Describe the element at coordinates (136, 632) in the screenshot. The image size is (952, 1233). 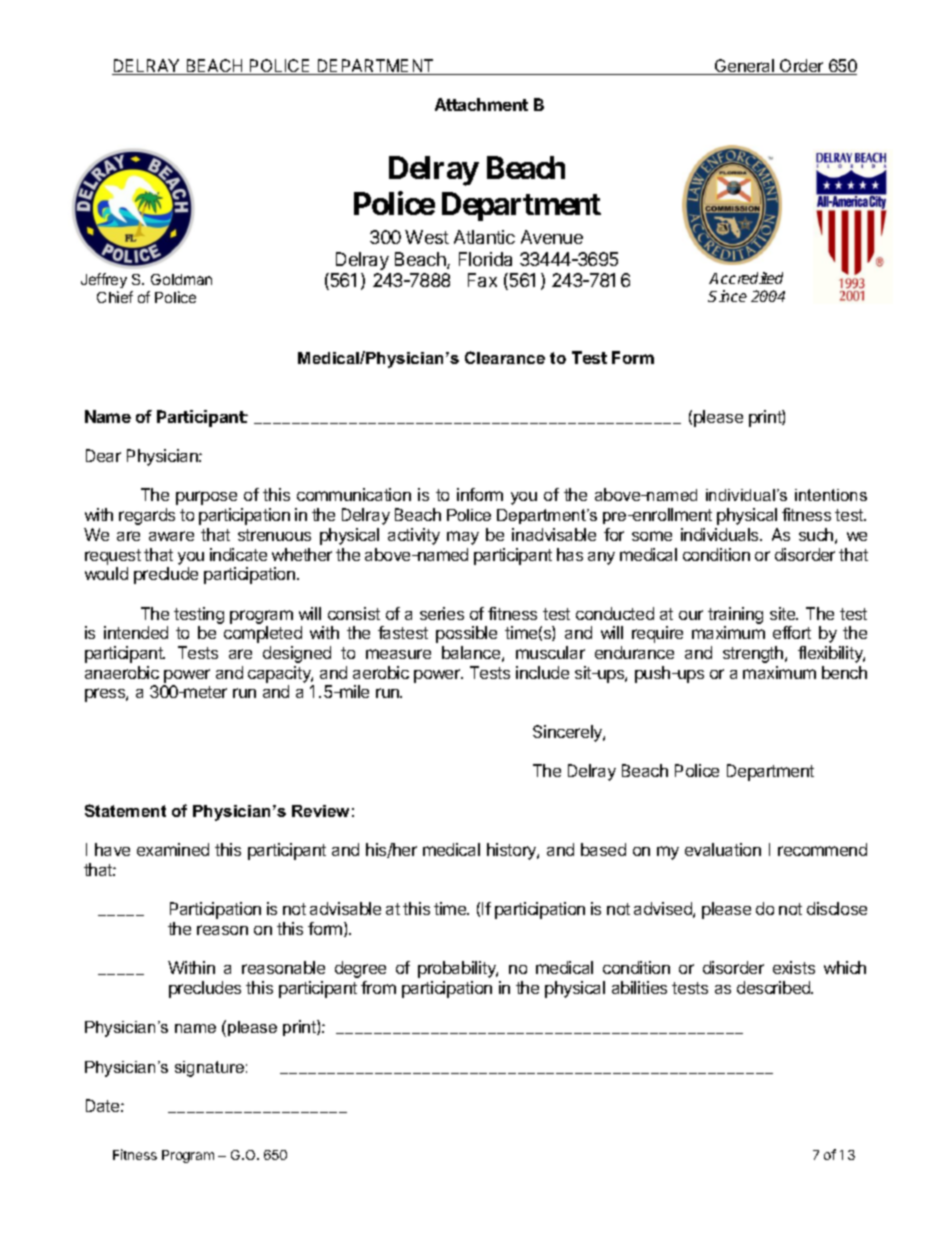
I see `intended` at that location.
